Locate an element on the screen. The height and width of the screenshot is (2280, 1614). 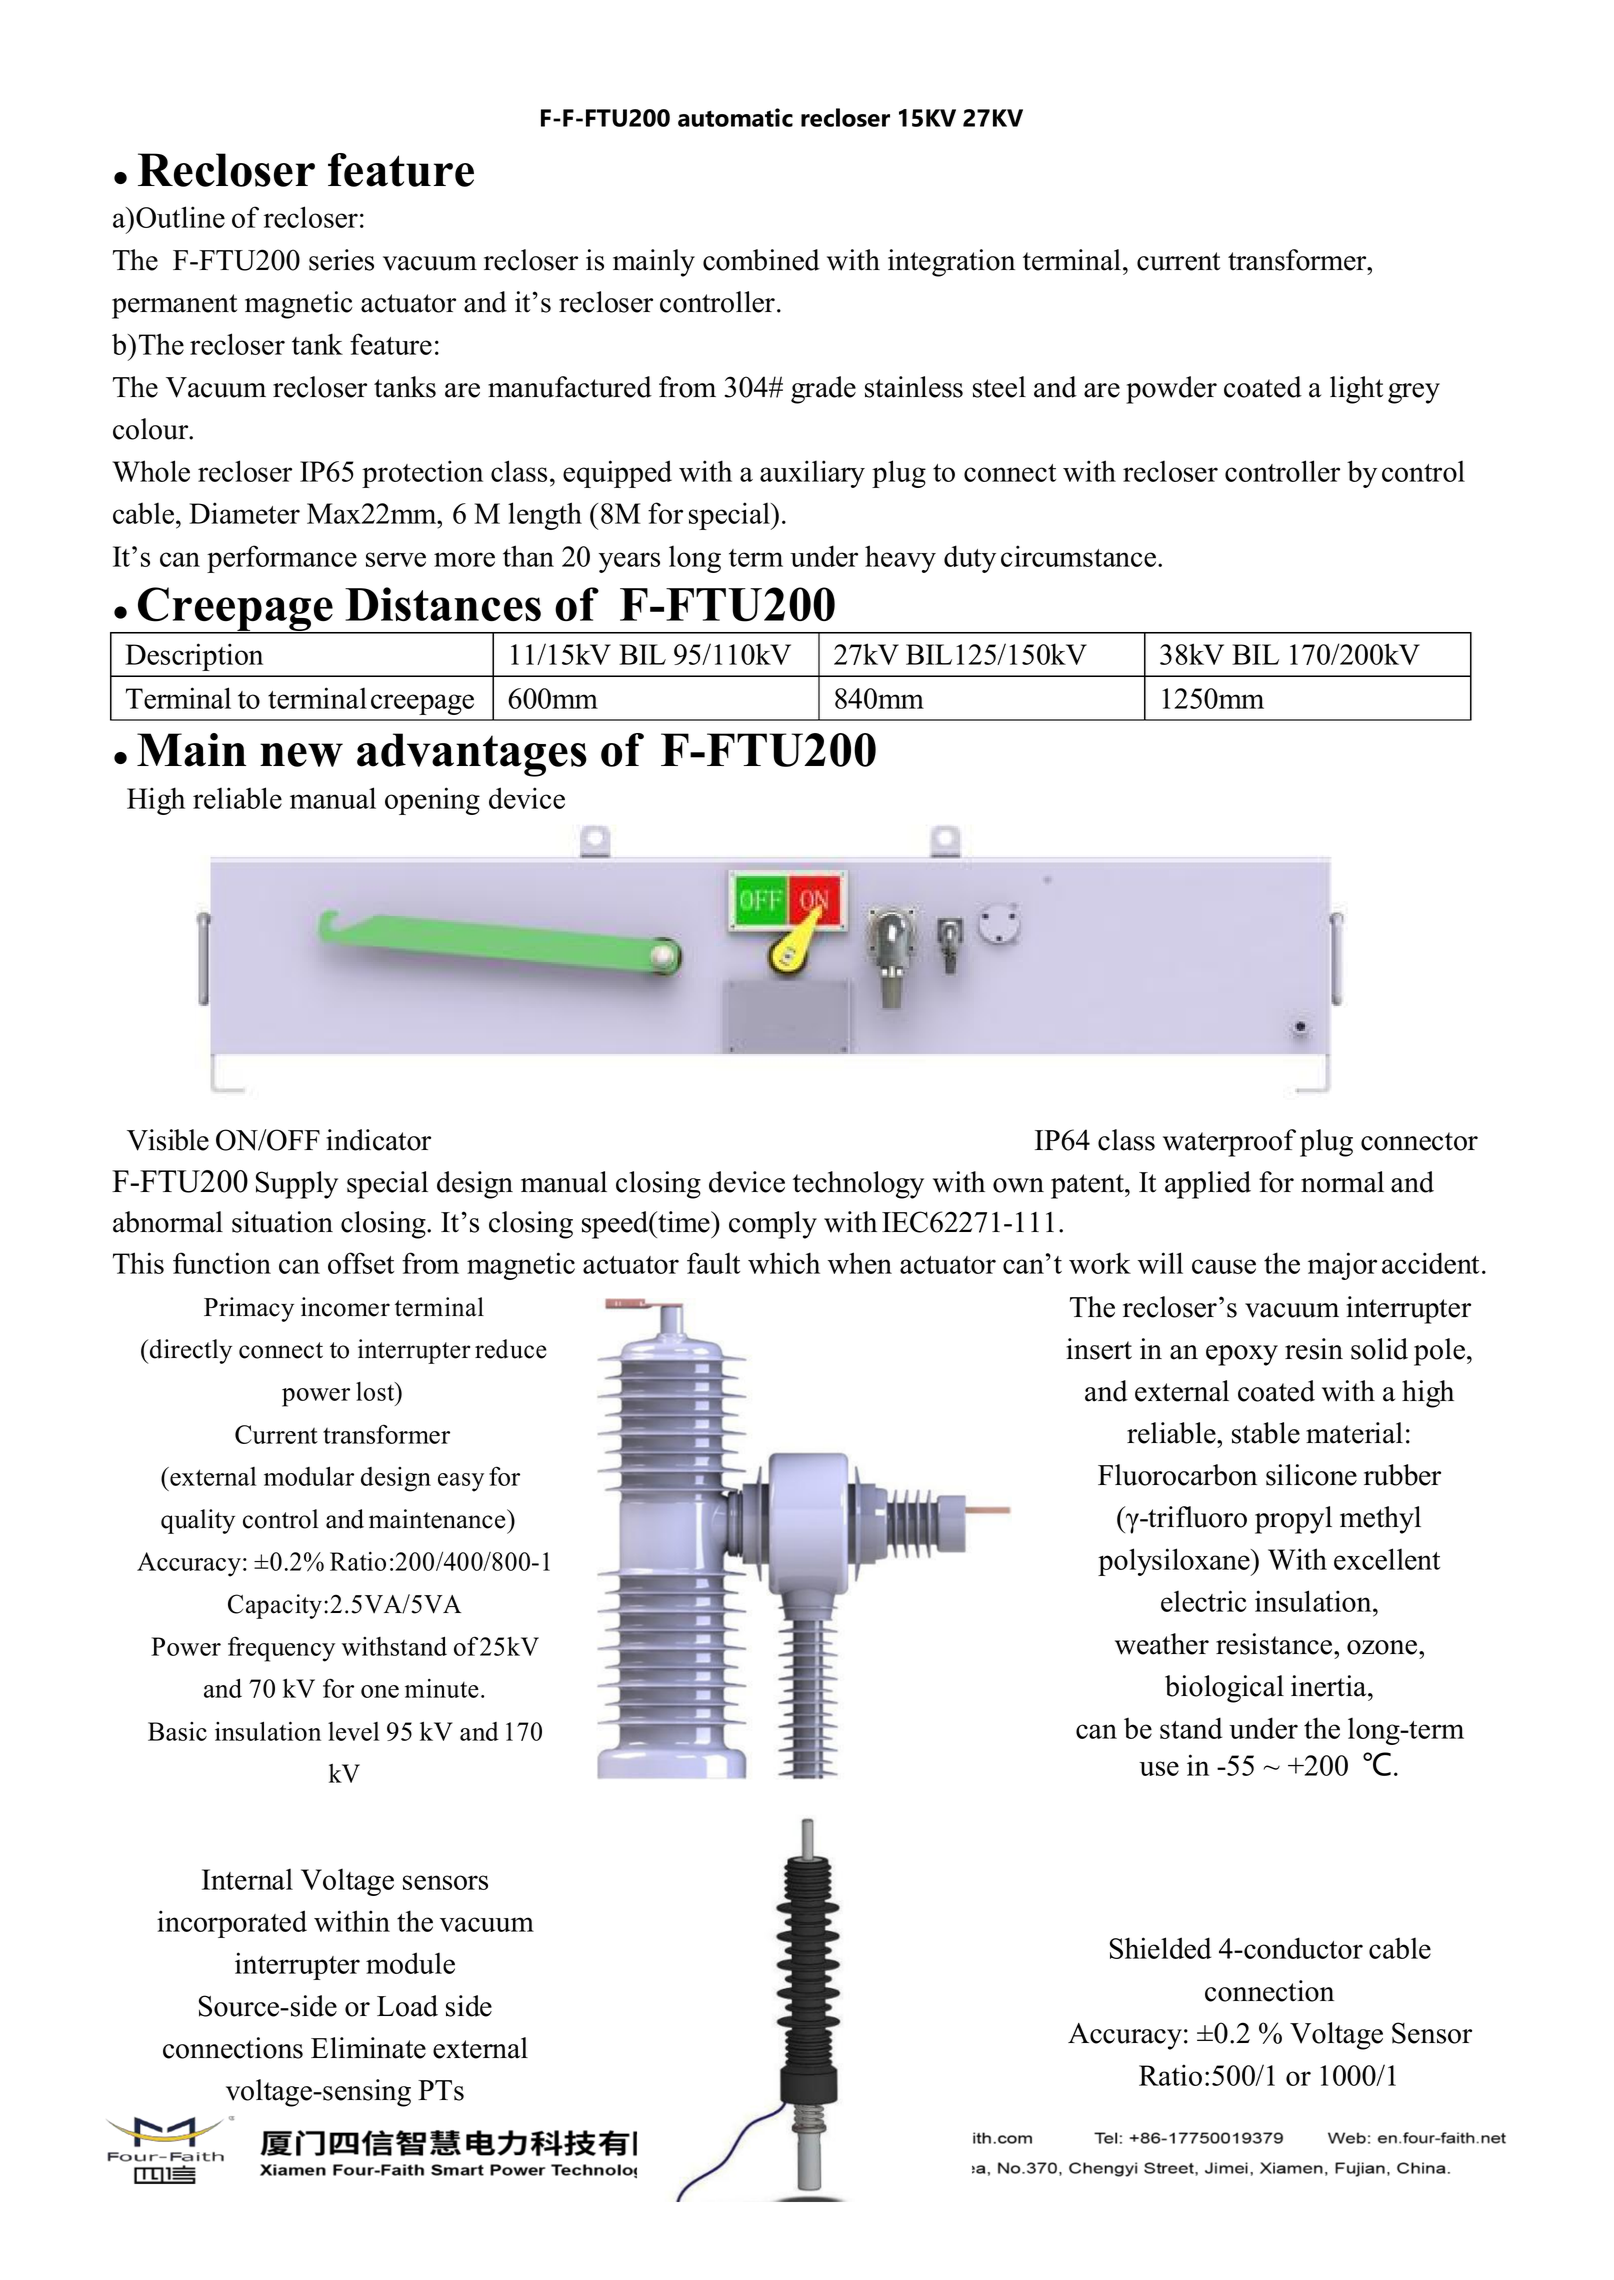
series is located at coordinates (341, 260).
